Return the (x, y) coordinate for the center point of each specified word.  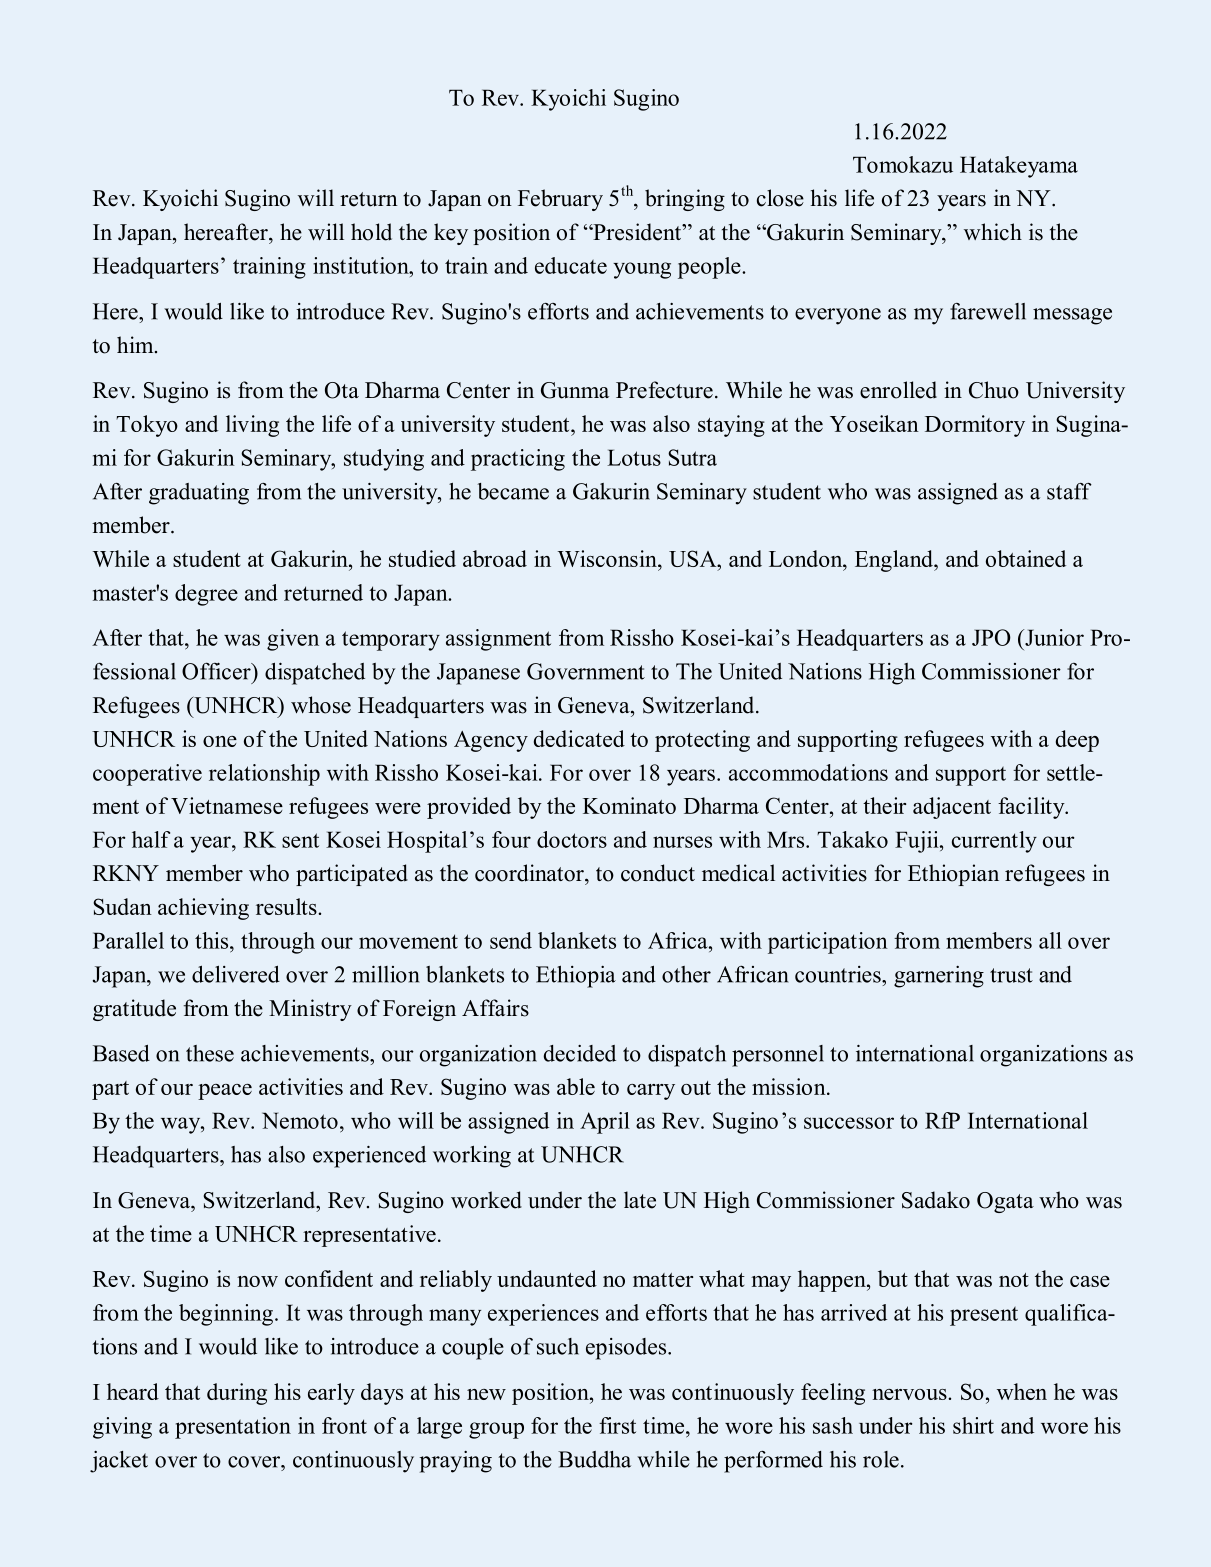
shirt (973, 1425)
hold (371, 232)
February (560, 200)
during (237, 1394)
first (617, 1425)
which (993, 232)
